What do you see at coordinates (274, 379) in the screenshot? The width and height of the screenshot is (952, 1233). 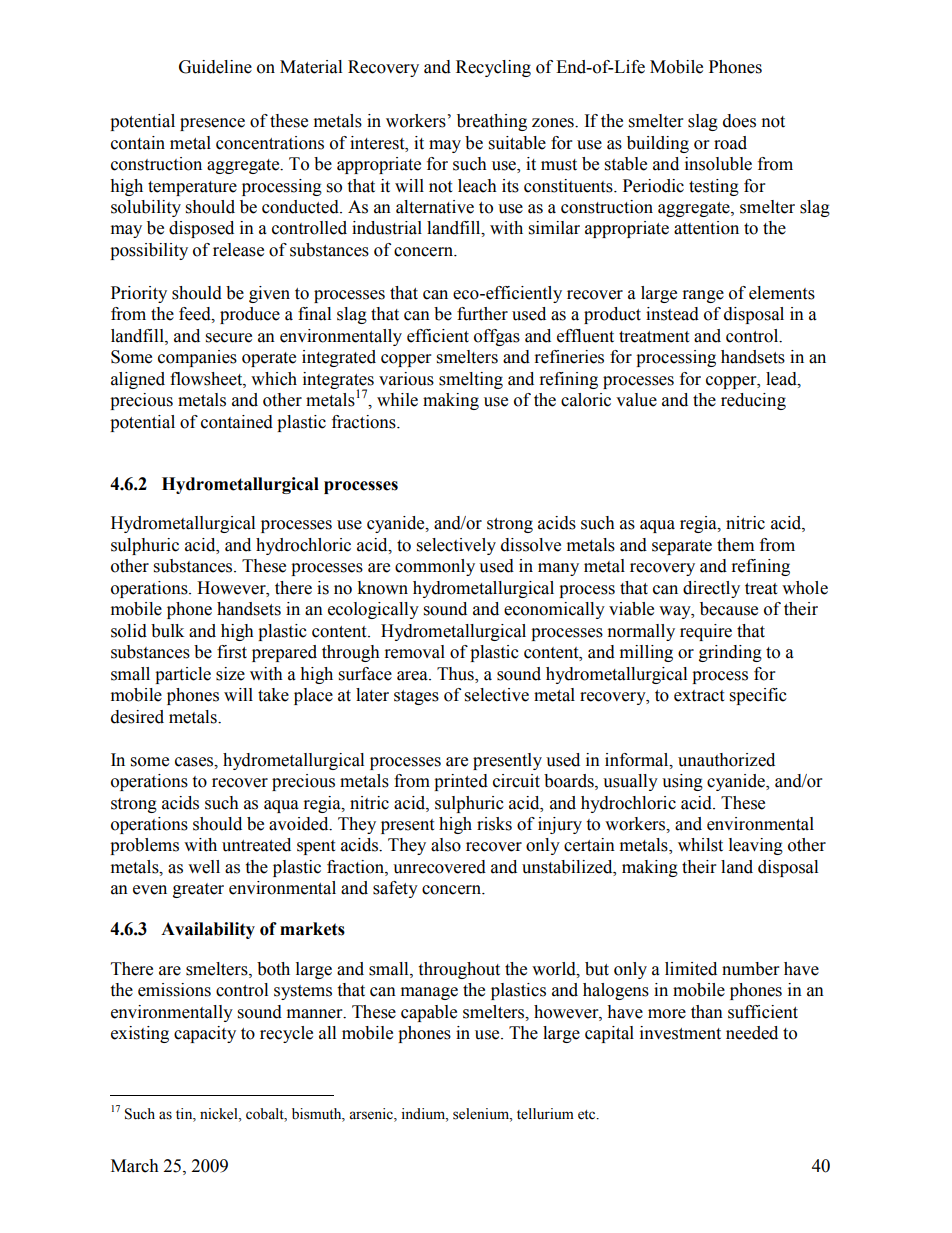 I see `which` at bounding box center [274, 379].
